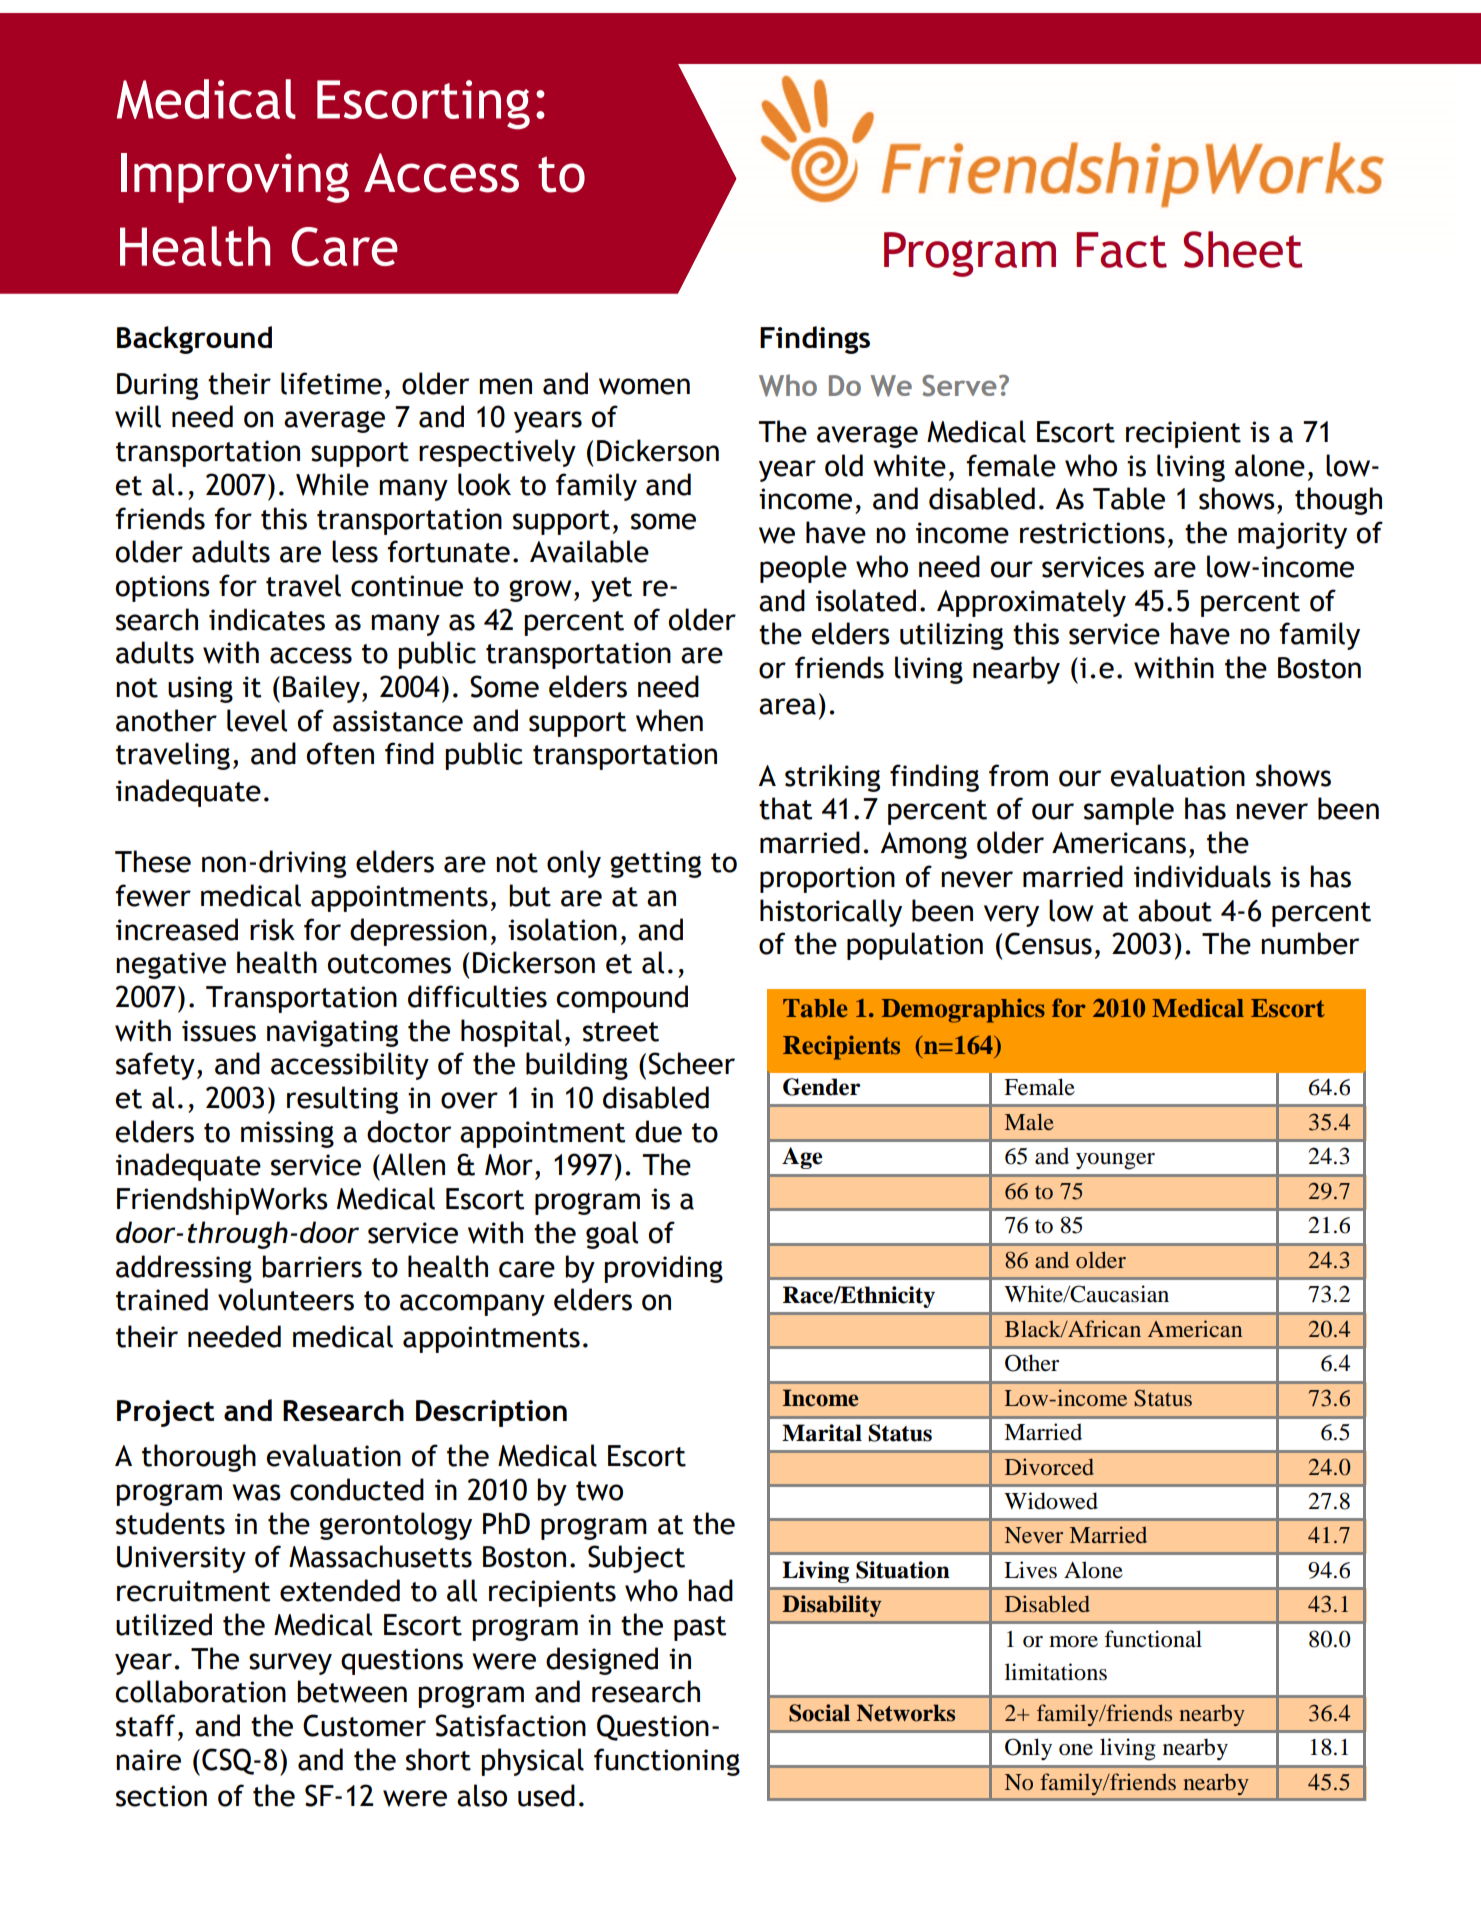 The image size is (1481, 1916). Describe the element at coordinates (1243, 249) in the screenshot. I see `Sheet` at that location.
